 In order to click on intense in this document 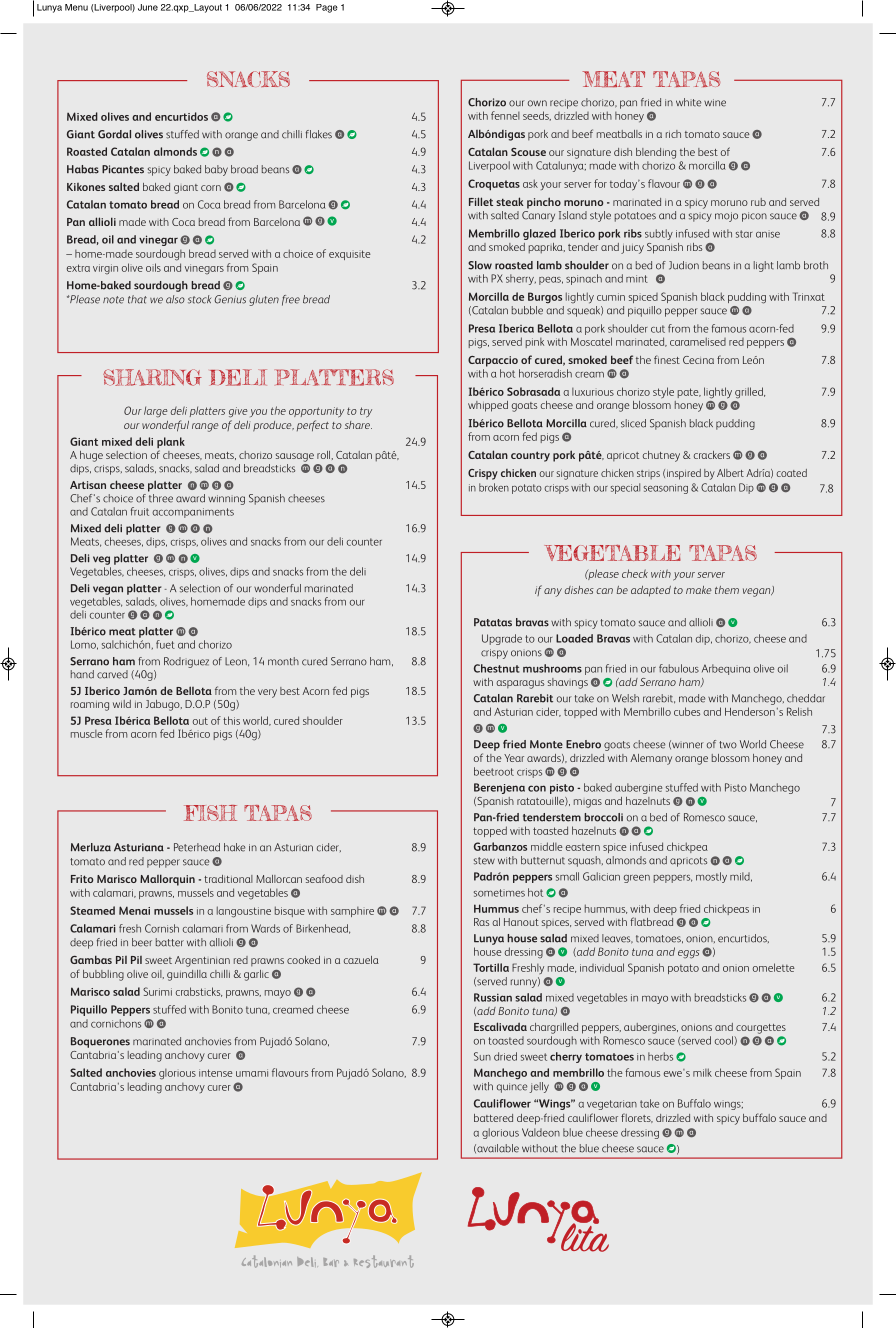, I will do `click(216, 1073)`.
